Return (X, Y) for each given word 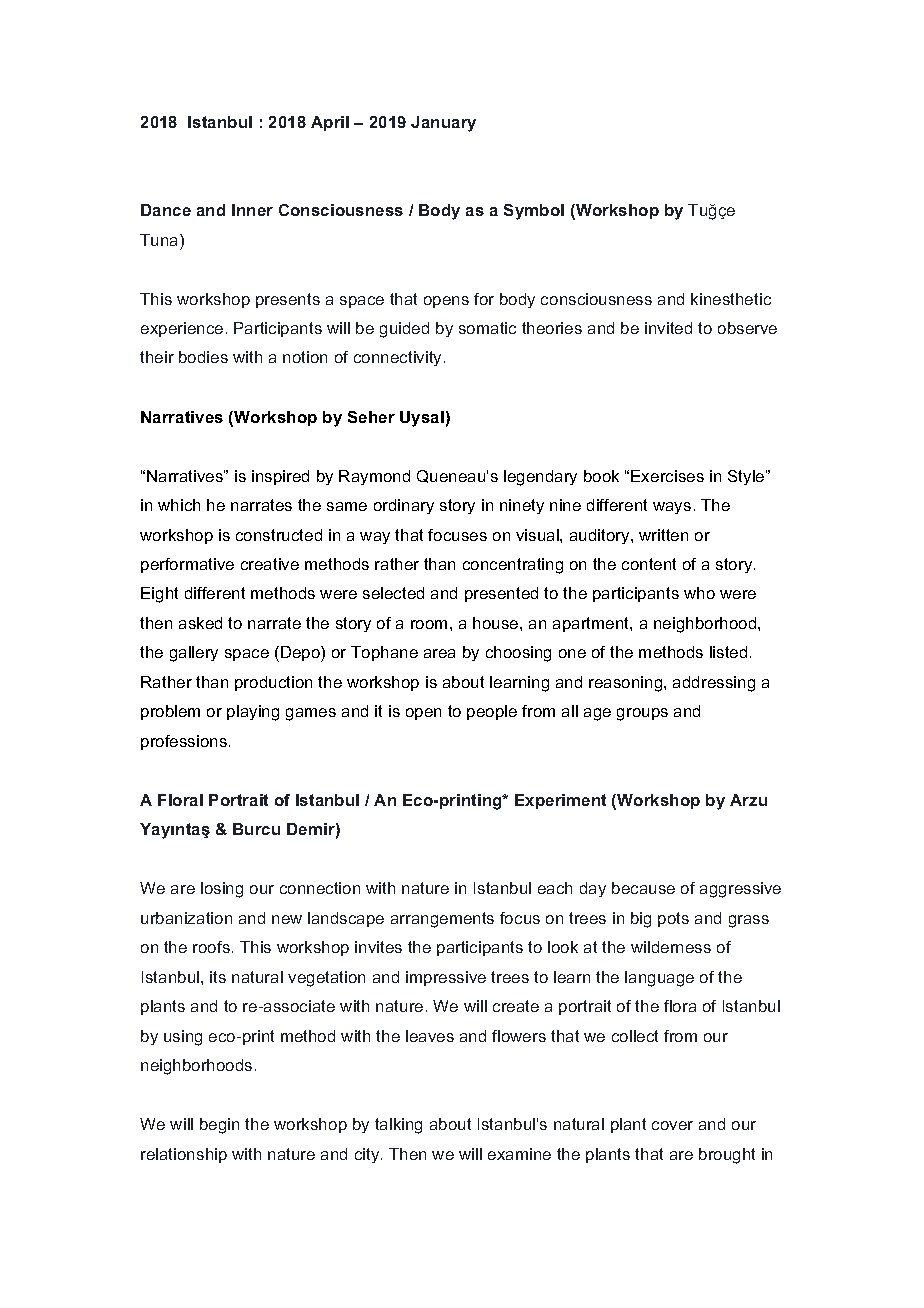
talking (398, 1126)
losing (222, 890)
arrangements (442, 920)
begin (219, 1126)
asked (200, 623)
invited (668, 328)
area (439, 653)
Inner (252, 210)
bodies (203, 357)
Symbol (534, 212)
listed (728, 652)
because (643, 888)
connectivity (399, 358)
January (443, 124)
